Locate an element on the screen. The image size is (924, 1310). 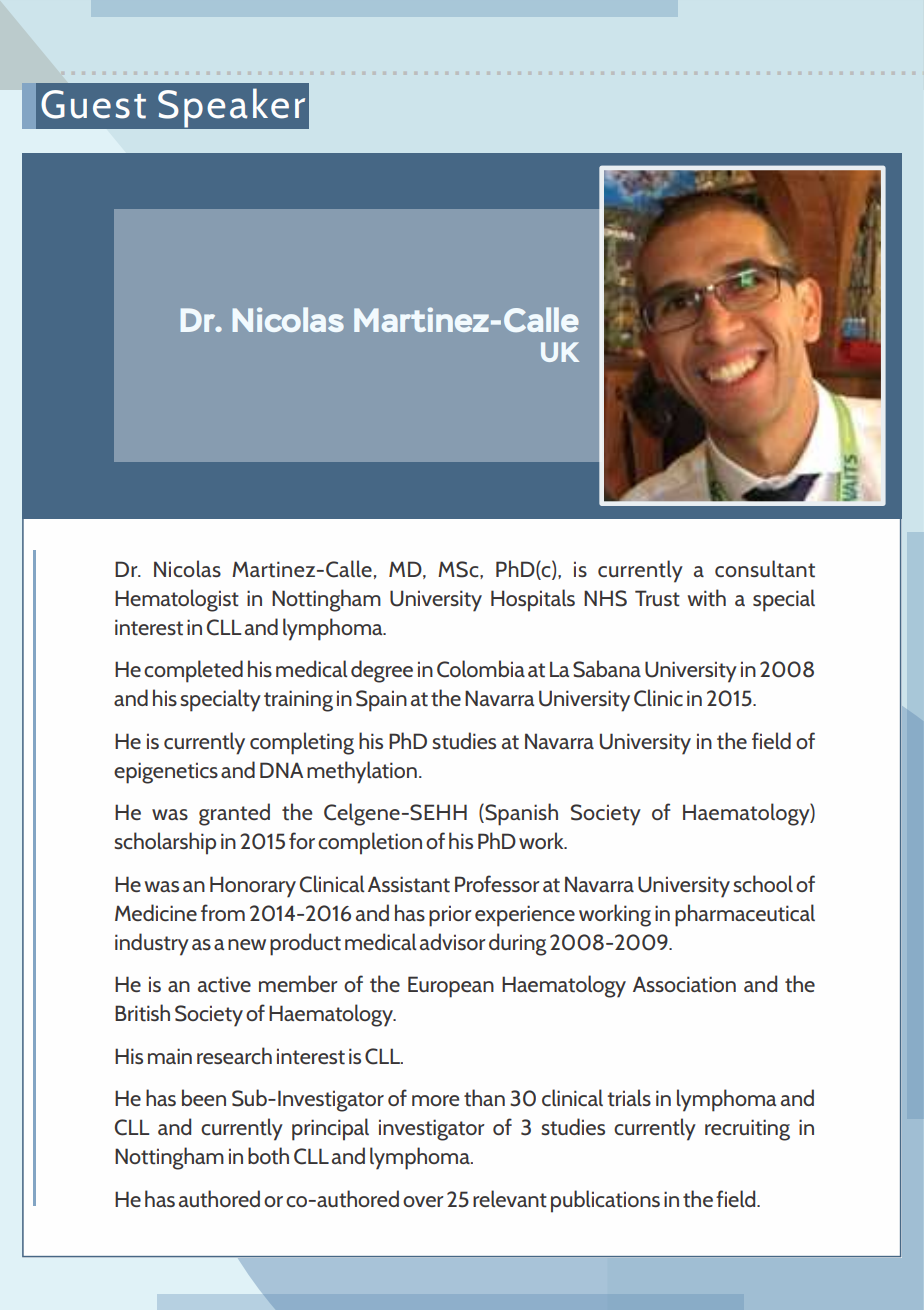
Medicine is located at coordinates (156, 912).
